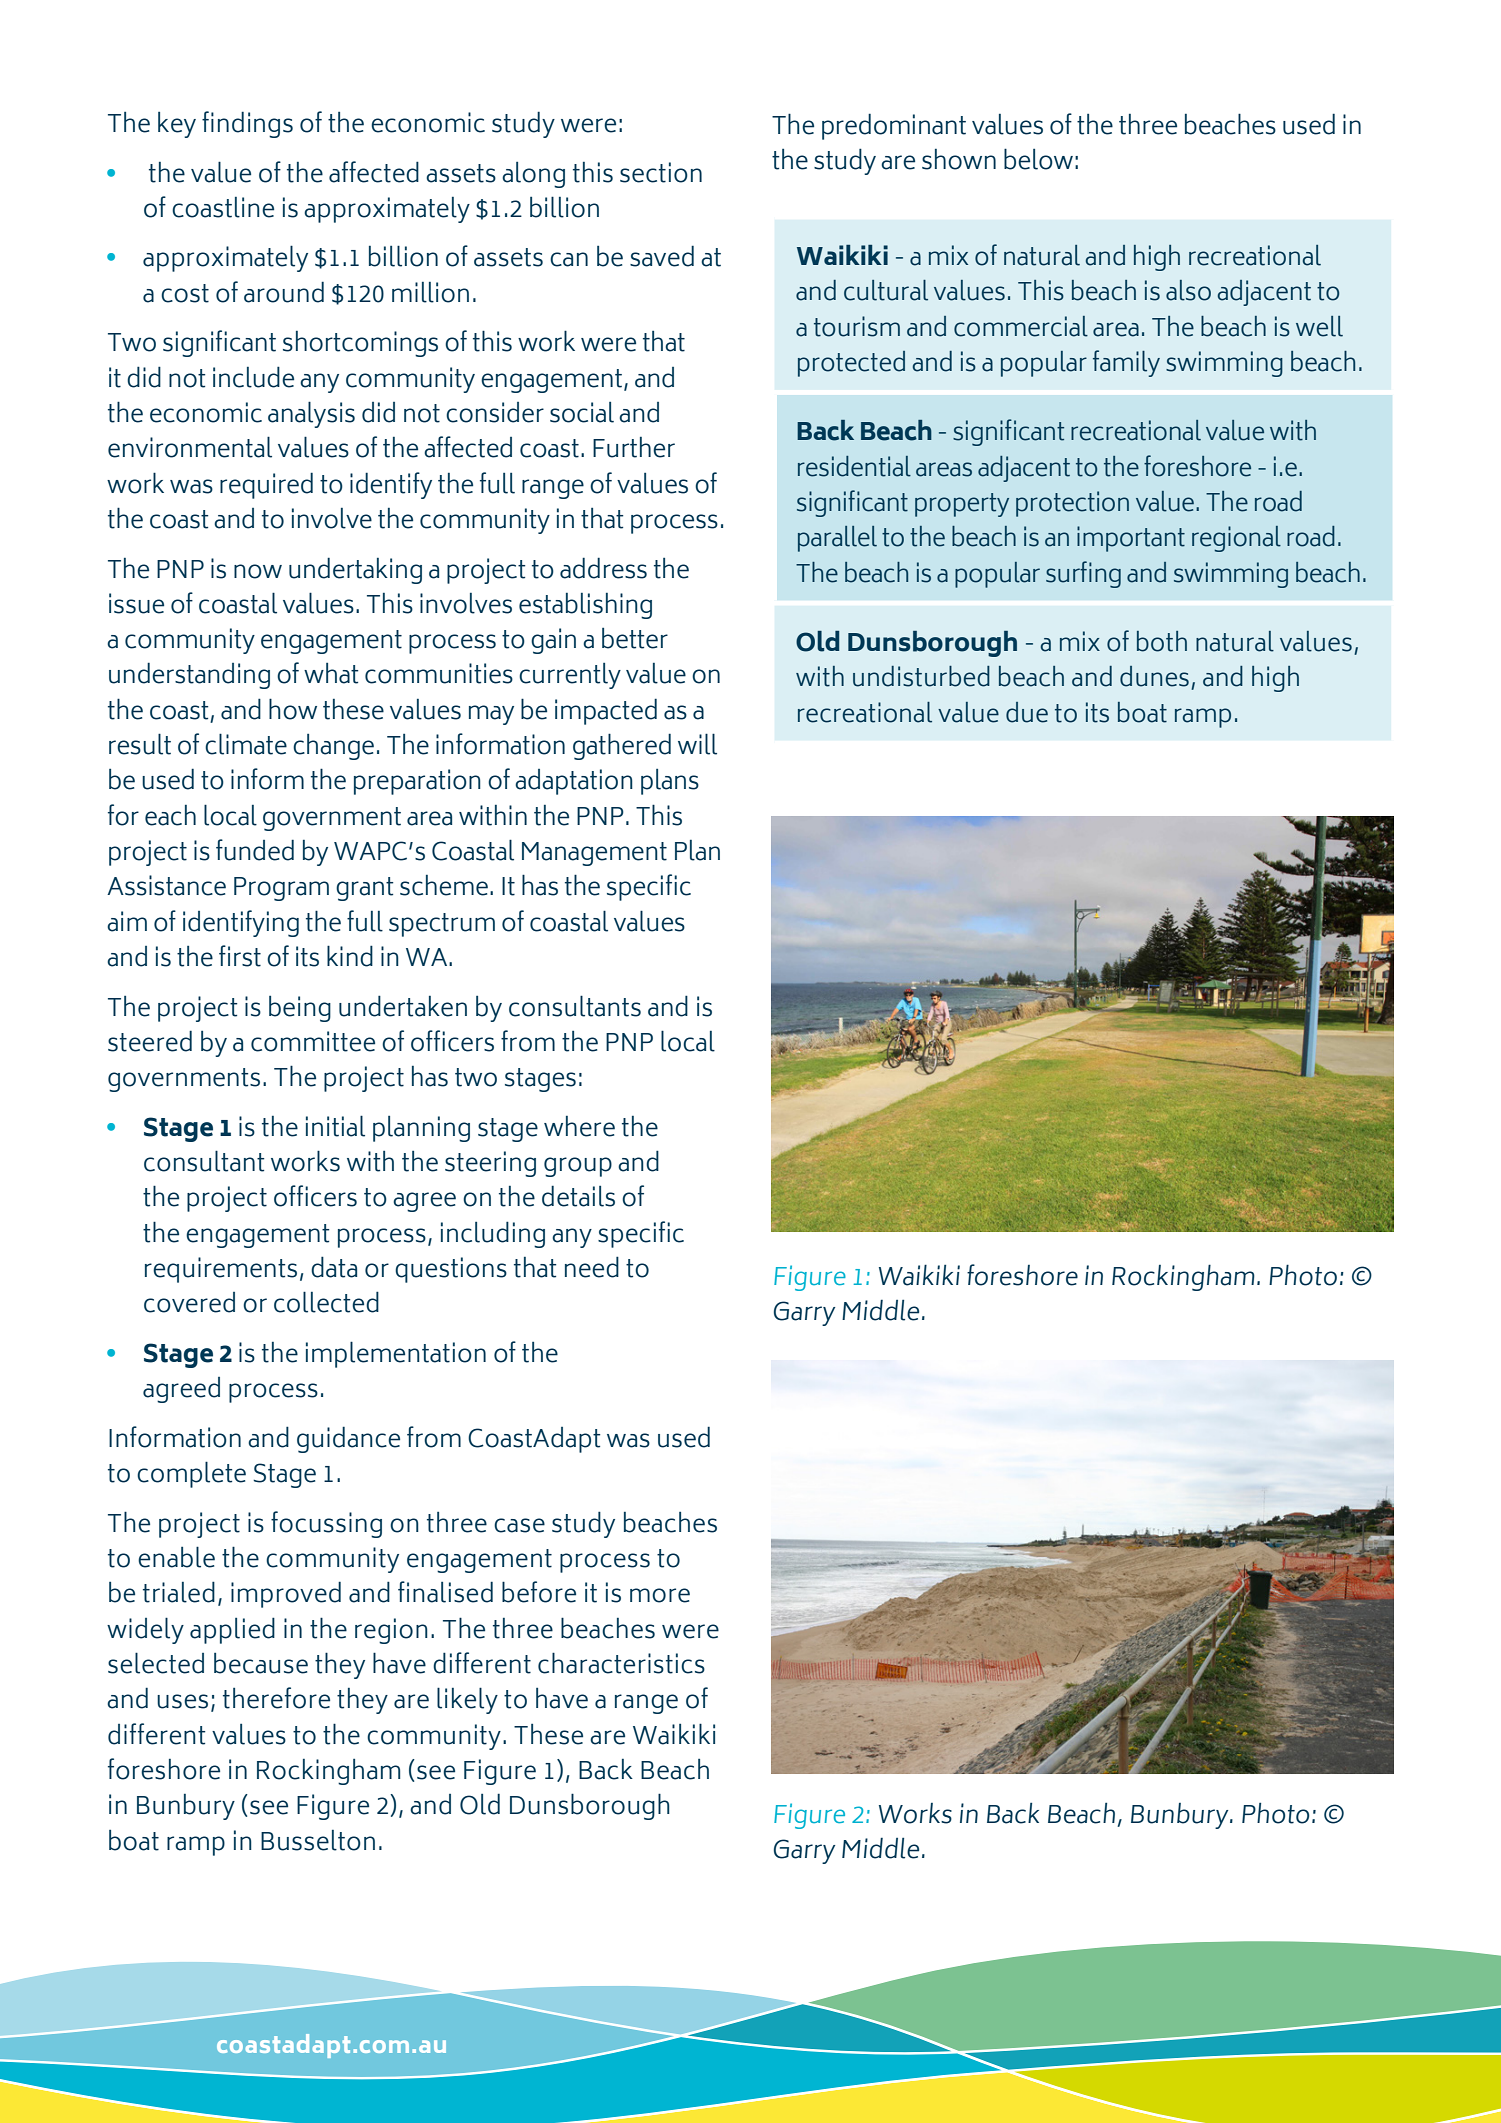 The height and width of the document is (2123, 1501). What do you see at coordinates (247, 124) in the document?
I see `findings` at bounding box center [247, 124].
